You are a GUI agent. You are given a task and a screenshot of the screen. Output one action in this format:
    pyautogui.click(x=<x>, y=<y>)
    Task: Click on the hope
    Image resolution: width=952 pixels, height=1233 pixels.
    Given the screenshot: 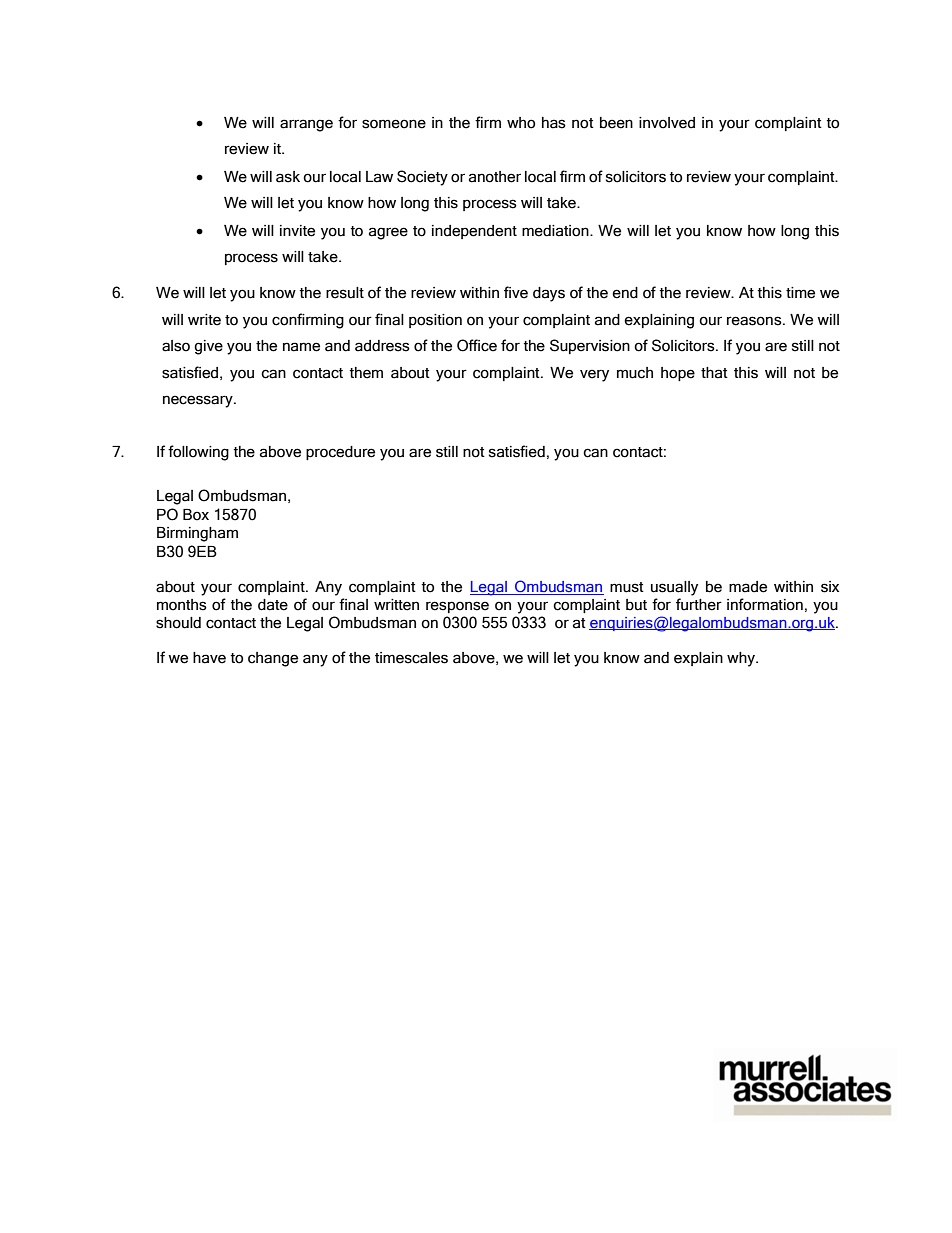 What is the action you would take?
    pyautogui.click(x=678, y=374)
